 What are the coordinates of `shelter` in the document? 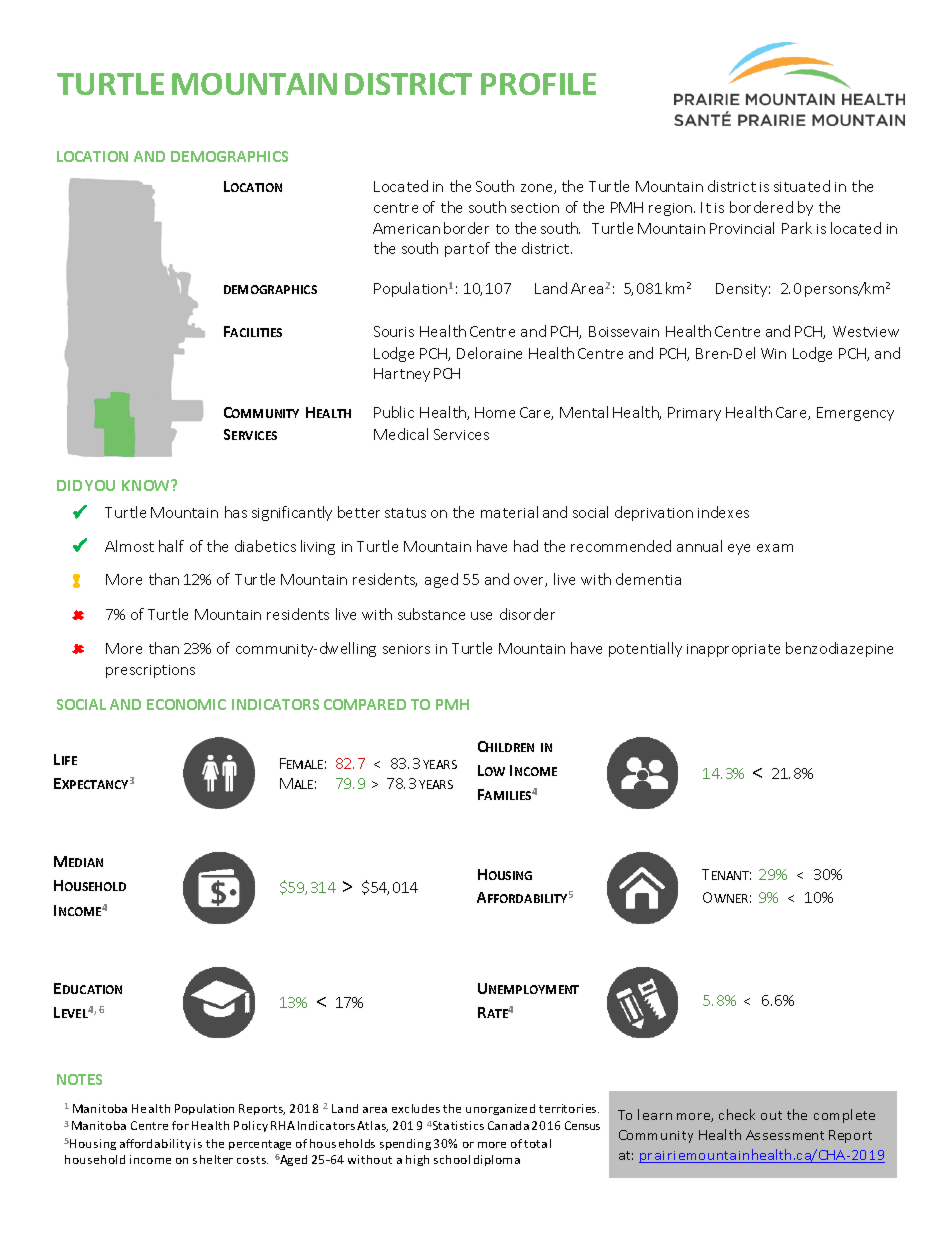 It's located at (213, 1159).
